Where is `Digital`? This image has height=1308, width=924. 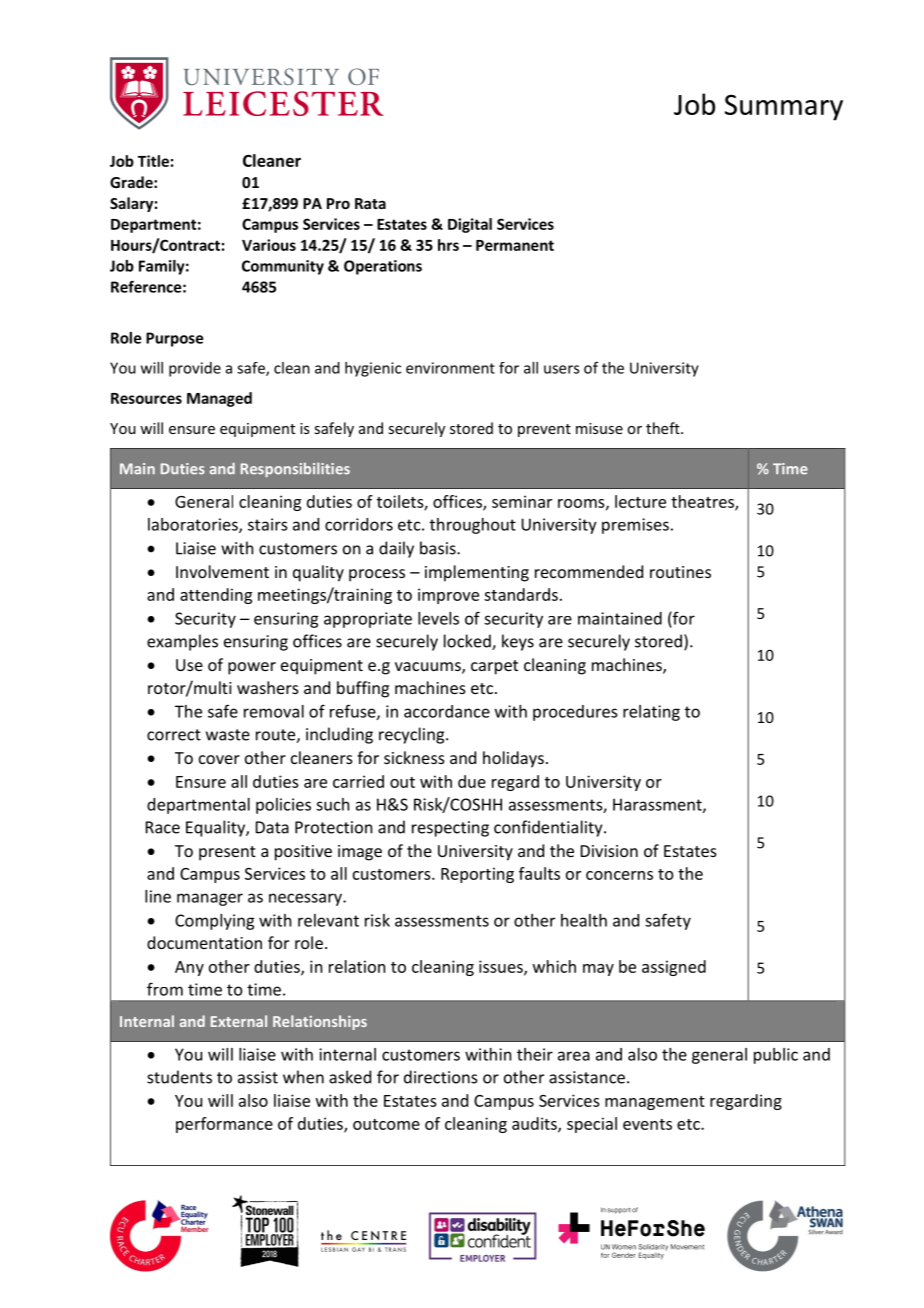 Digital is located at coordinates (470, 225).
